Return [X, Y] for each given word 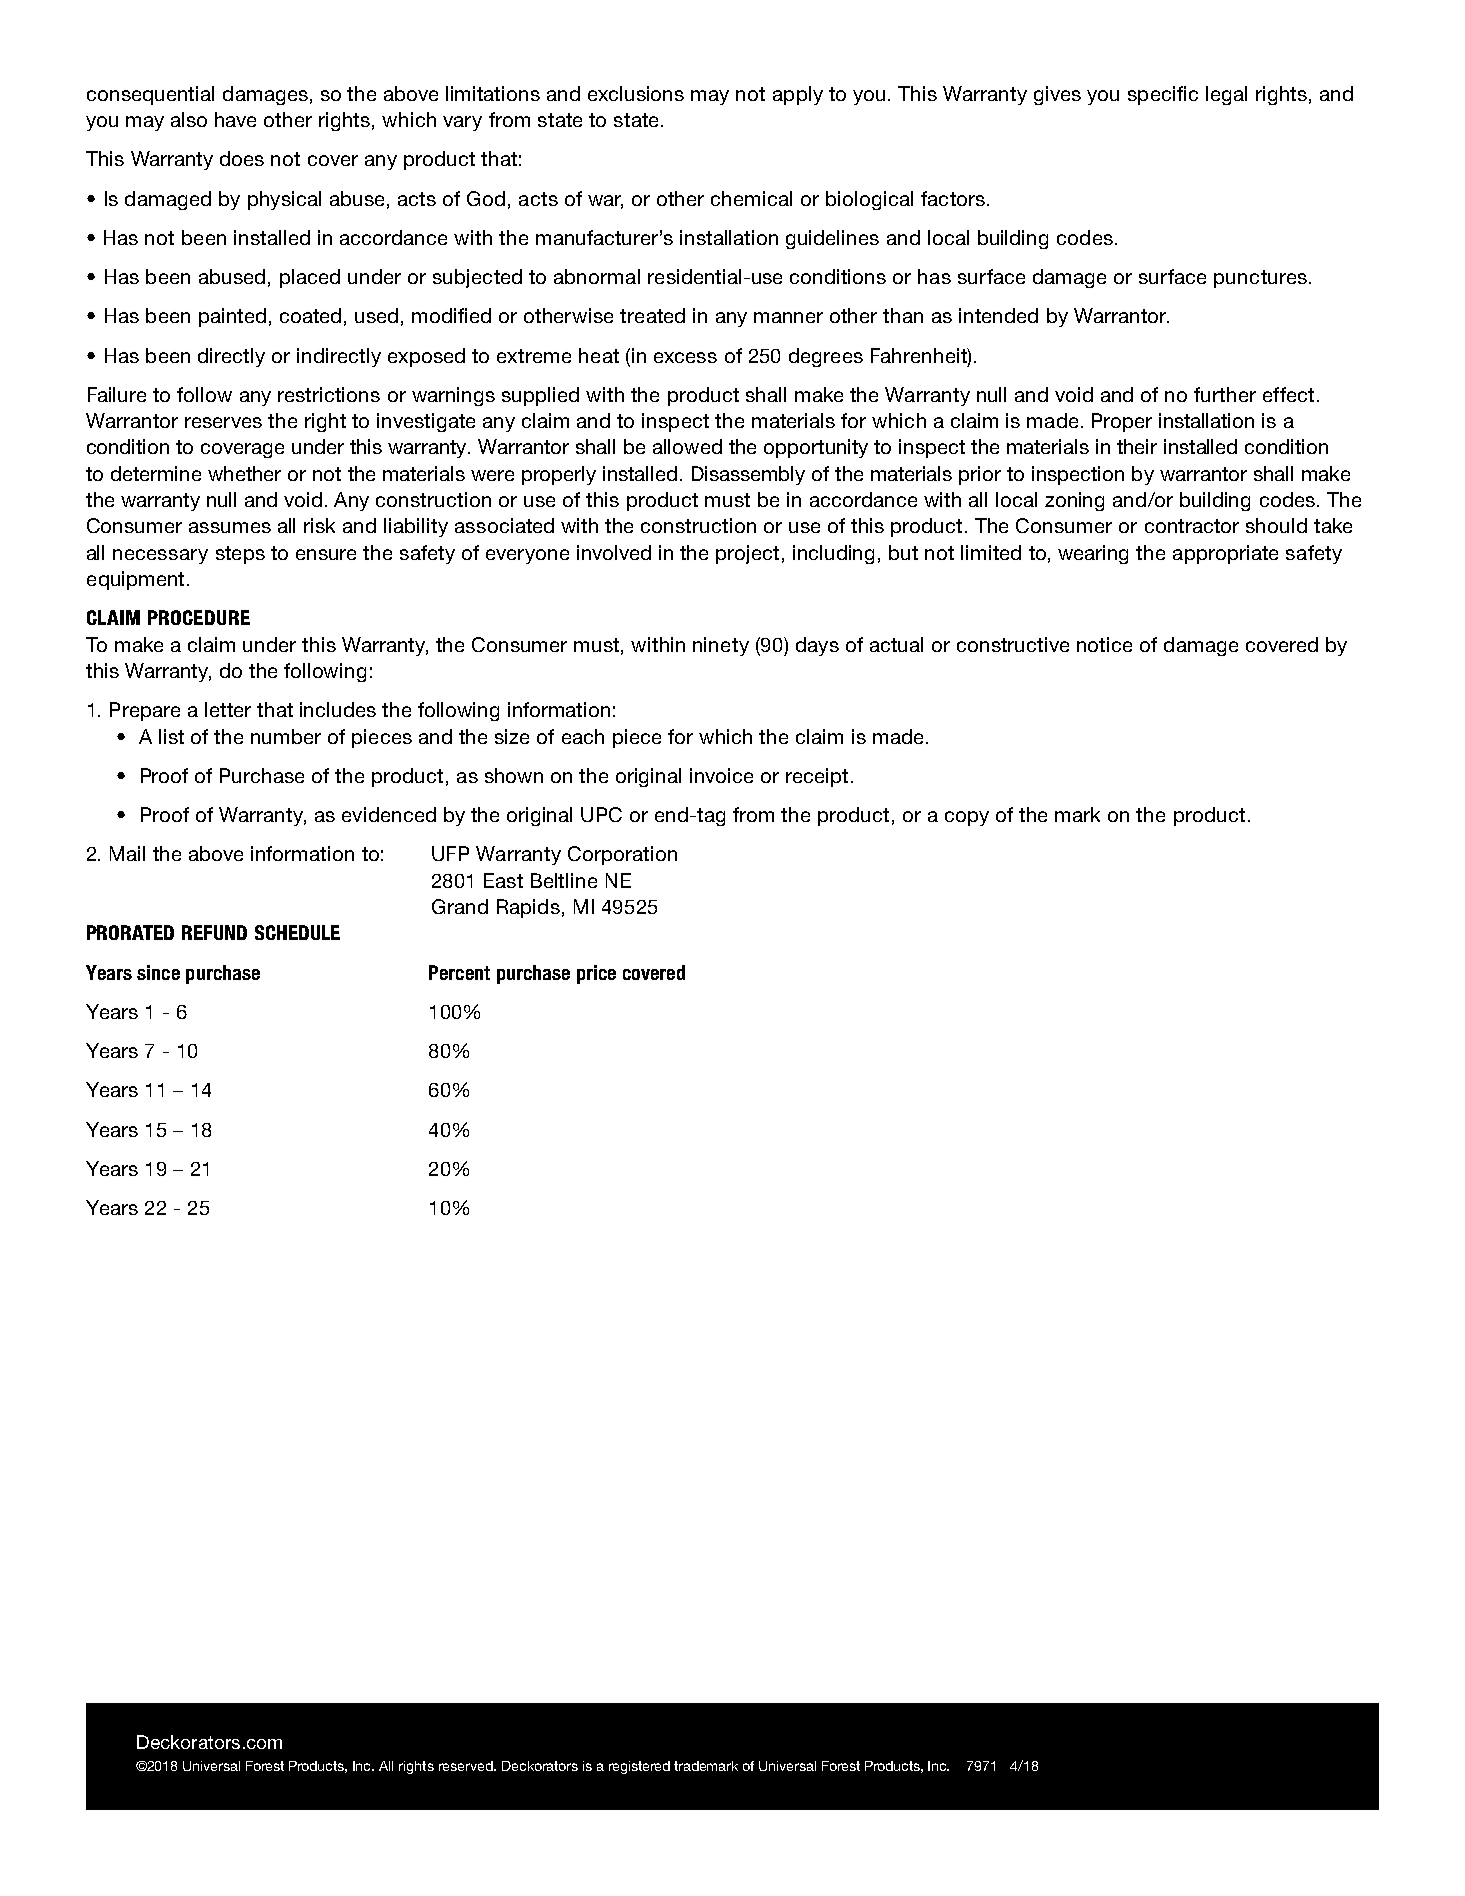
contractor [1192, 526]
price [596, 974]
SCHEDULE [297, 932]
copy [967, 818]
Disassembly [748, 475]
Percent [459, 972]
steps [240, 555]
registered [639, 1767]
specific [1163, 95]
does [242, 158]
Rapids [528, 908]
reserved [467, 1766]
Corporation [622, 855]
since [158, 972]
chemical [751, 198]
